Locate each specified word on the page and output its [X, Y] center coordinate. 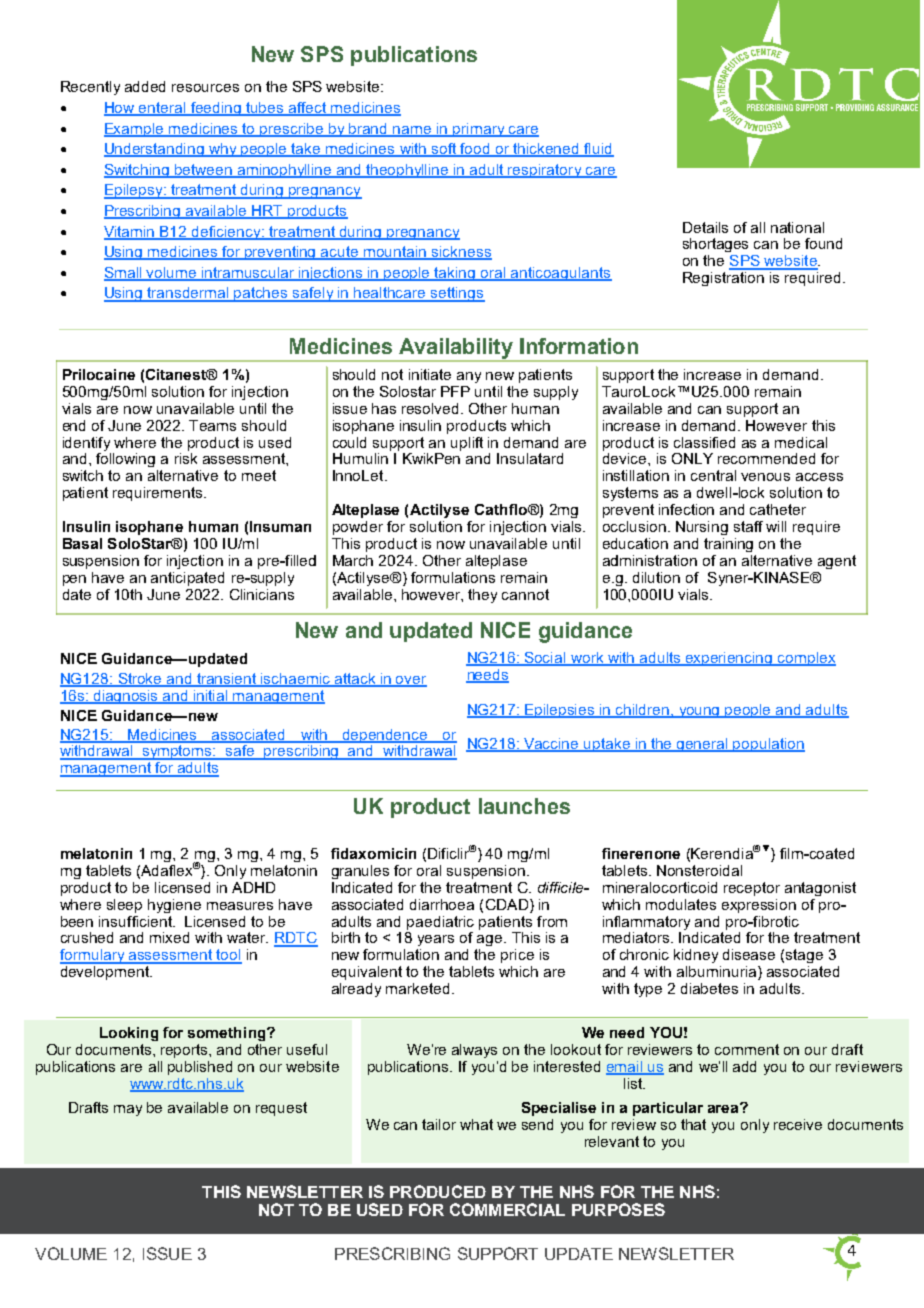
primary [479, 130]
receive [798, 1124]
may [128, 1110]
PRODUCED [438, 1191]
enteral [162, 109]
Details [705, 227]
